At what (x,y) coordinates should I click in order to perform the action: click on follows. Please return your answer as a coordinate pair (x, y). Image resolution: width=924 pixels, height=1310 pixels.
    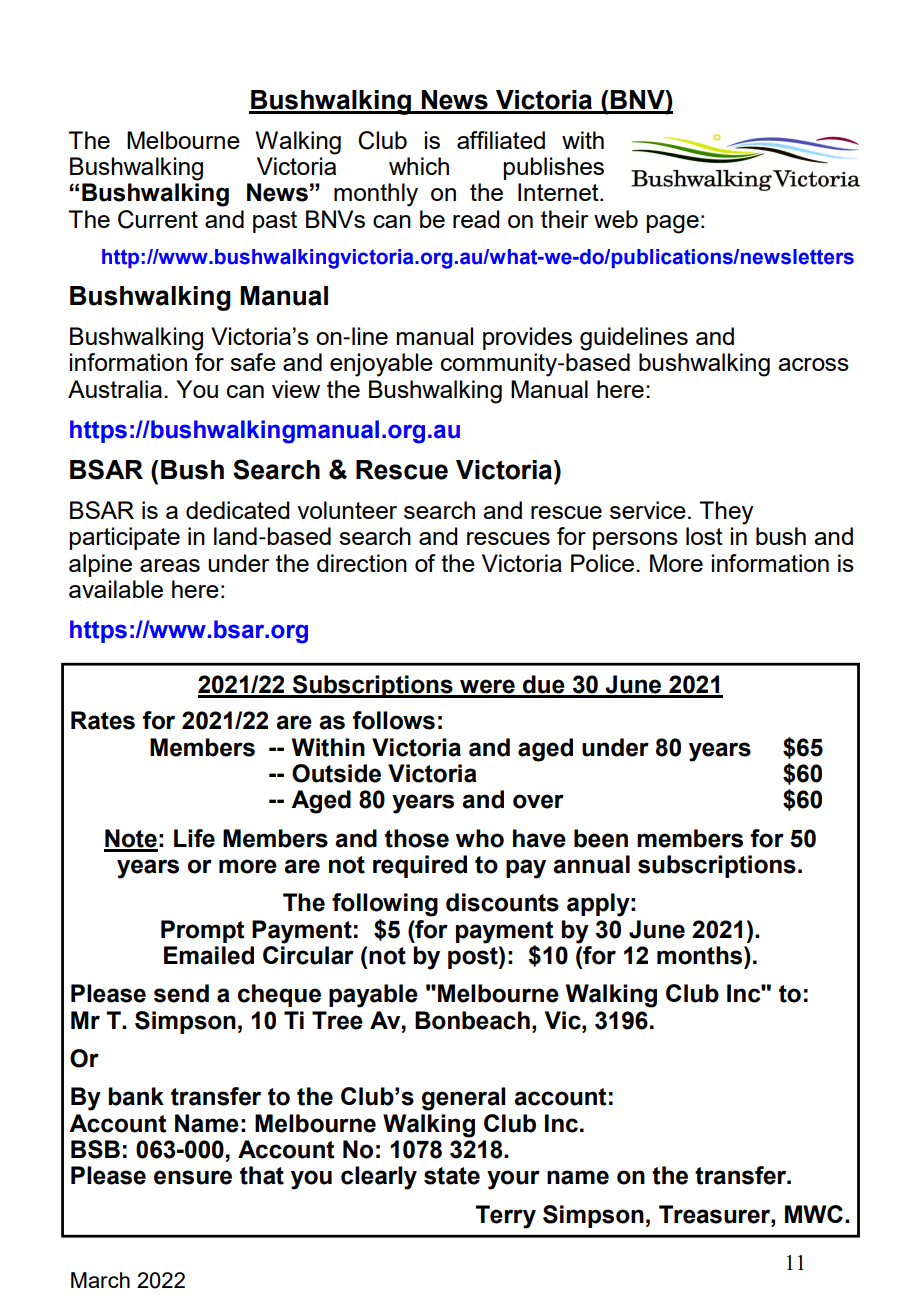
    Looking at the image, I should click on (394, 720).
